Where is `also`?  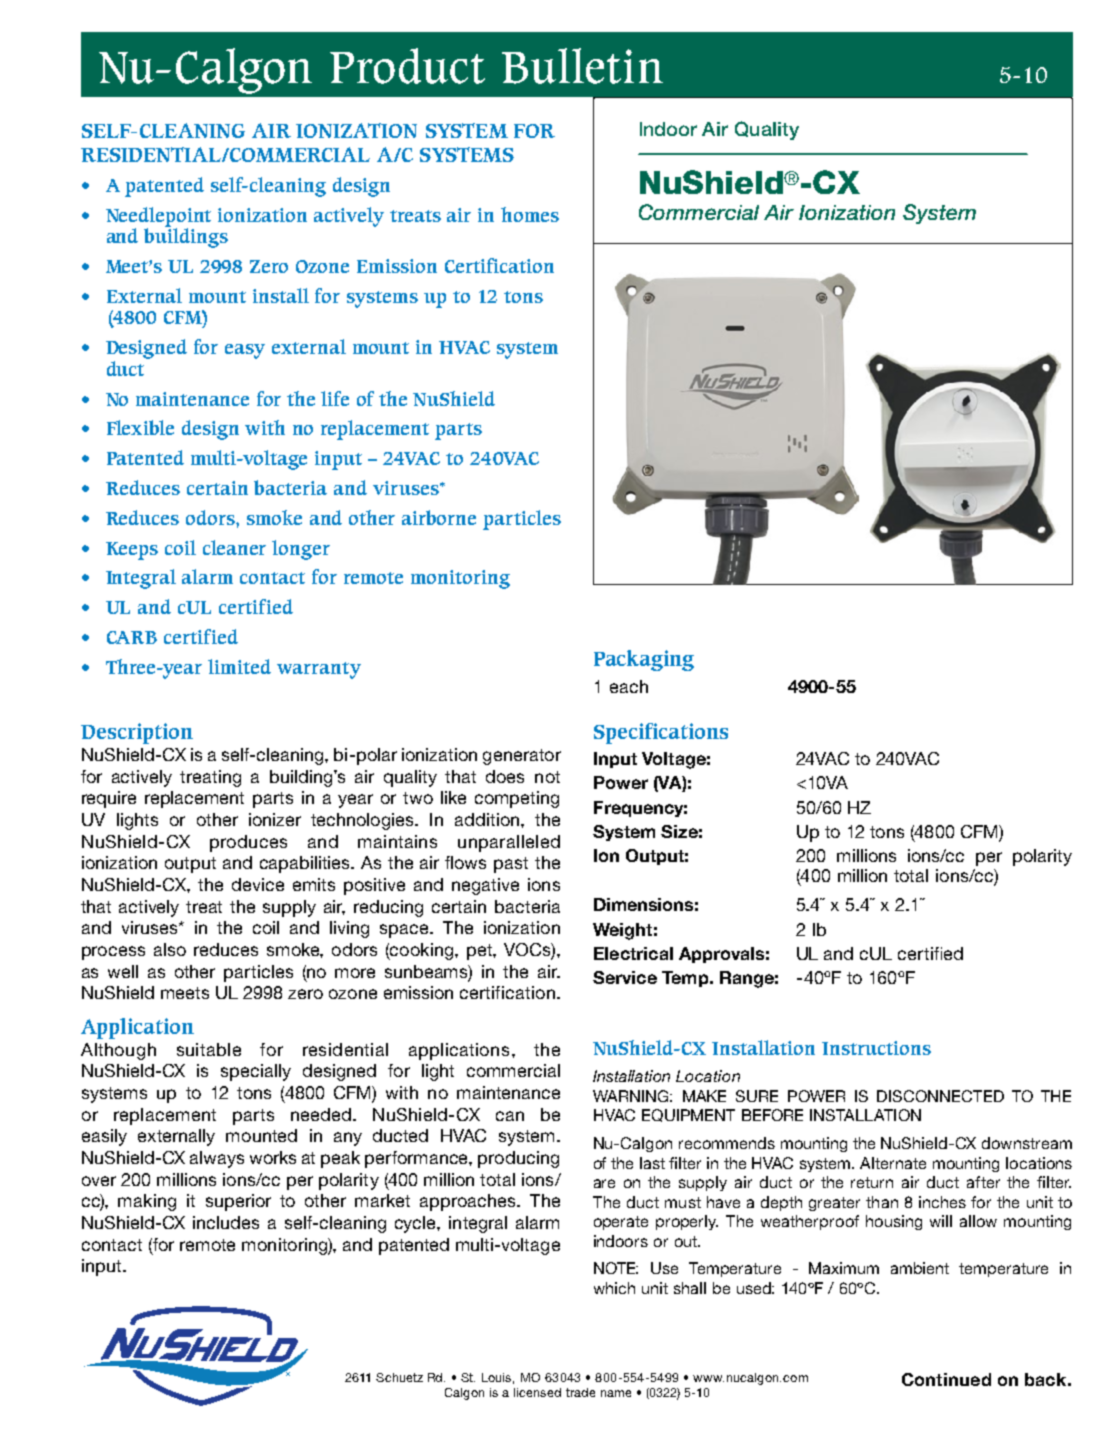
also is located at coordinates (170, 949).
